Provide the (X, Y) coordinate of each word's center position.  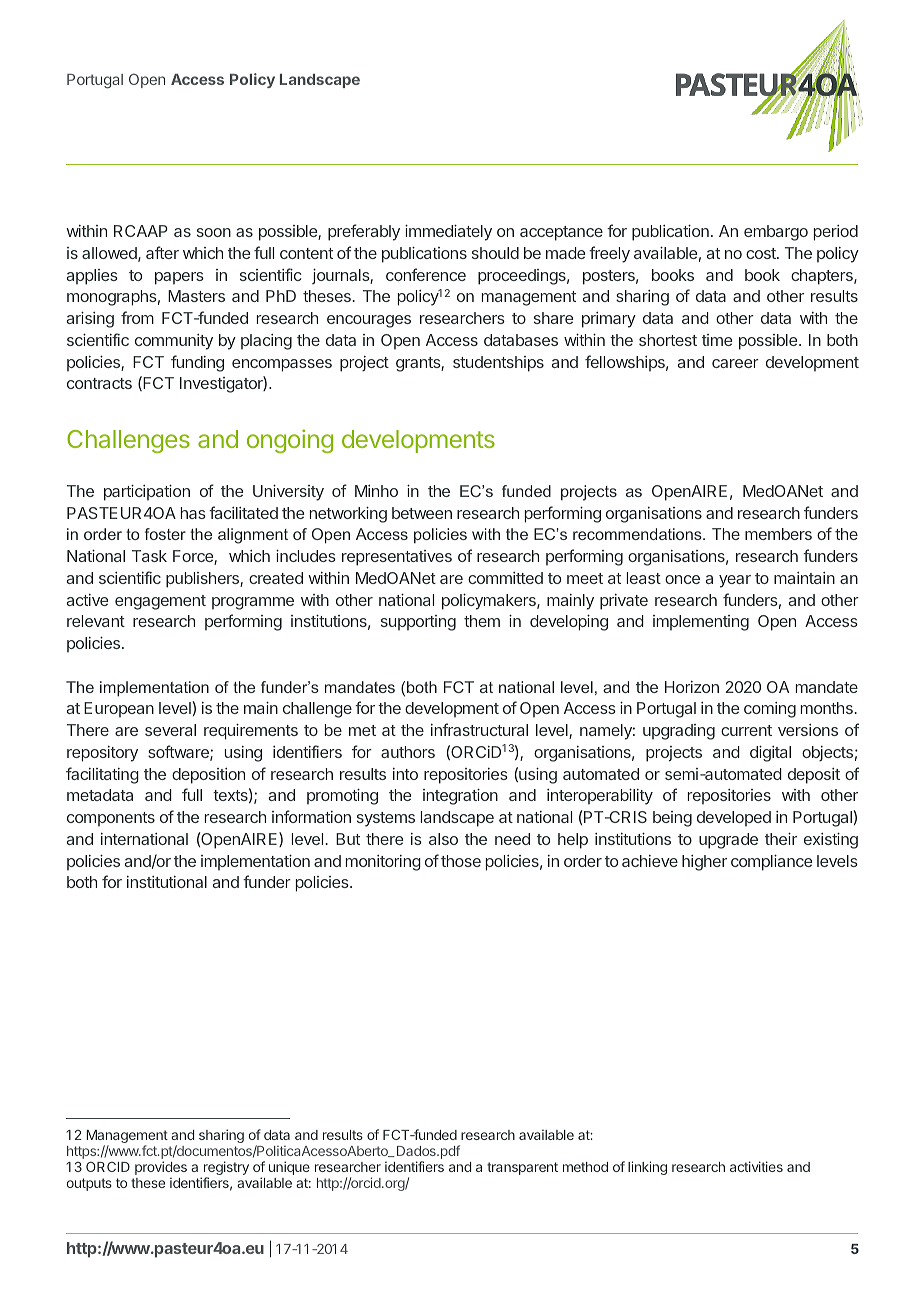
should (495, 253)
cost (762, 253)
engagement (160, 602)
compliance (771, 863)
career (735, 363)
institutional (167, 882)
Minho (376, 491)
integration (460, 797)
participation (147, 493)
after (162, 252)
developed (734, 819)
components (111, 819)
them (482, 621)
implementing (701, 623)
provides (161, 1168)
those (461, 861)
